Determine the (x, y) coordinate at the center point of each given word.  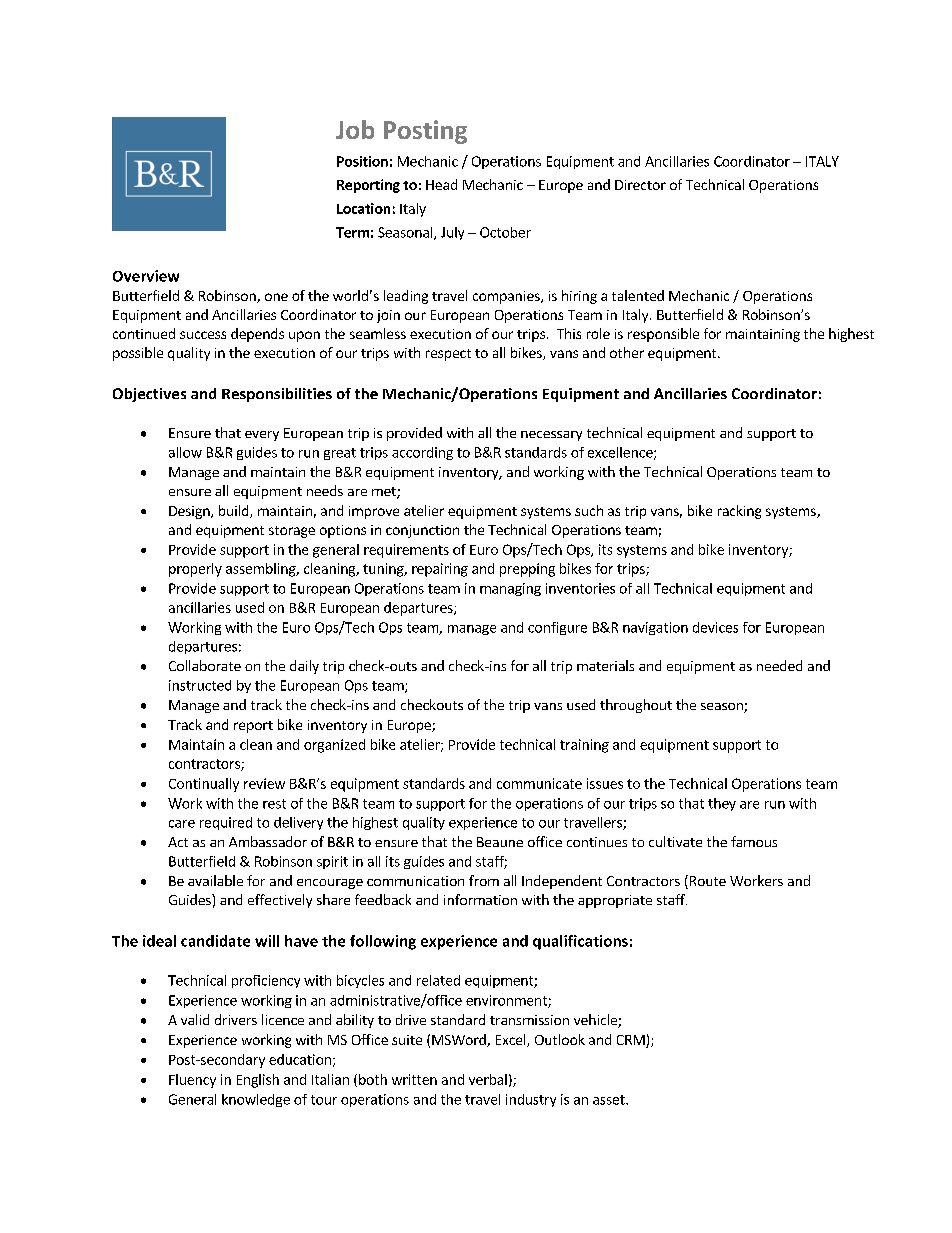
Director (640, 185)
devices (715, 627)
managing (510, 589)
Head (441, 184)
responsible (663, 335)
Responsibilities (277, 395)
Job (355, 129)
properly (195, 570)
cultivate (675, 841)
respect (448, 355)
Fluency (192, 1081)
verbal (488, 1079)
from (484, 880)
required (226, 823)
